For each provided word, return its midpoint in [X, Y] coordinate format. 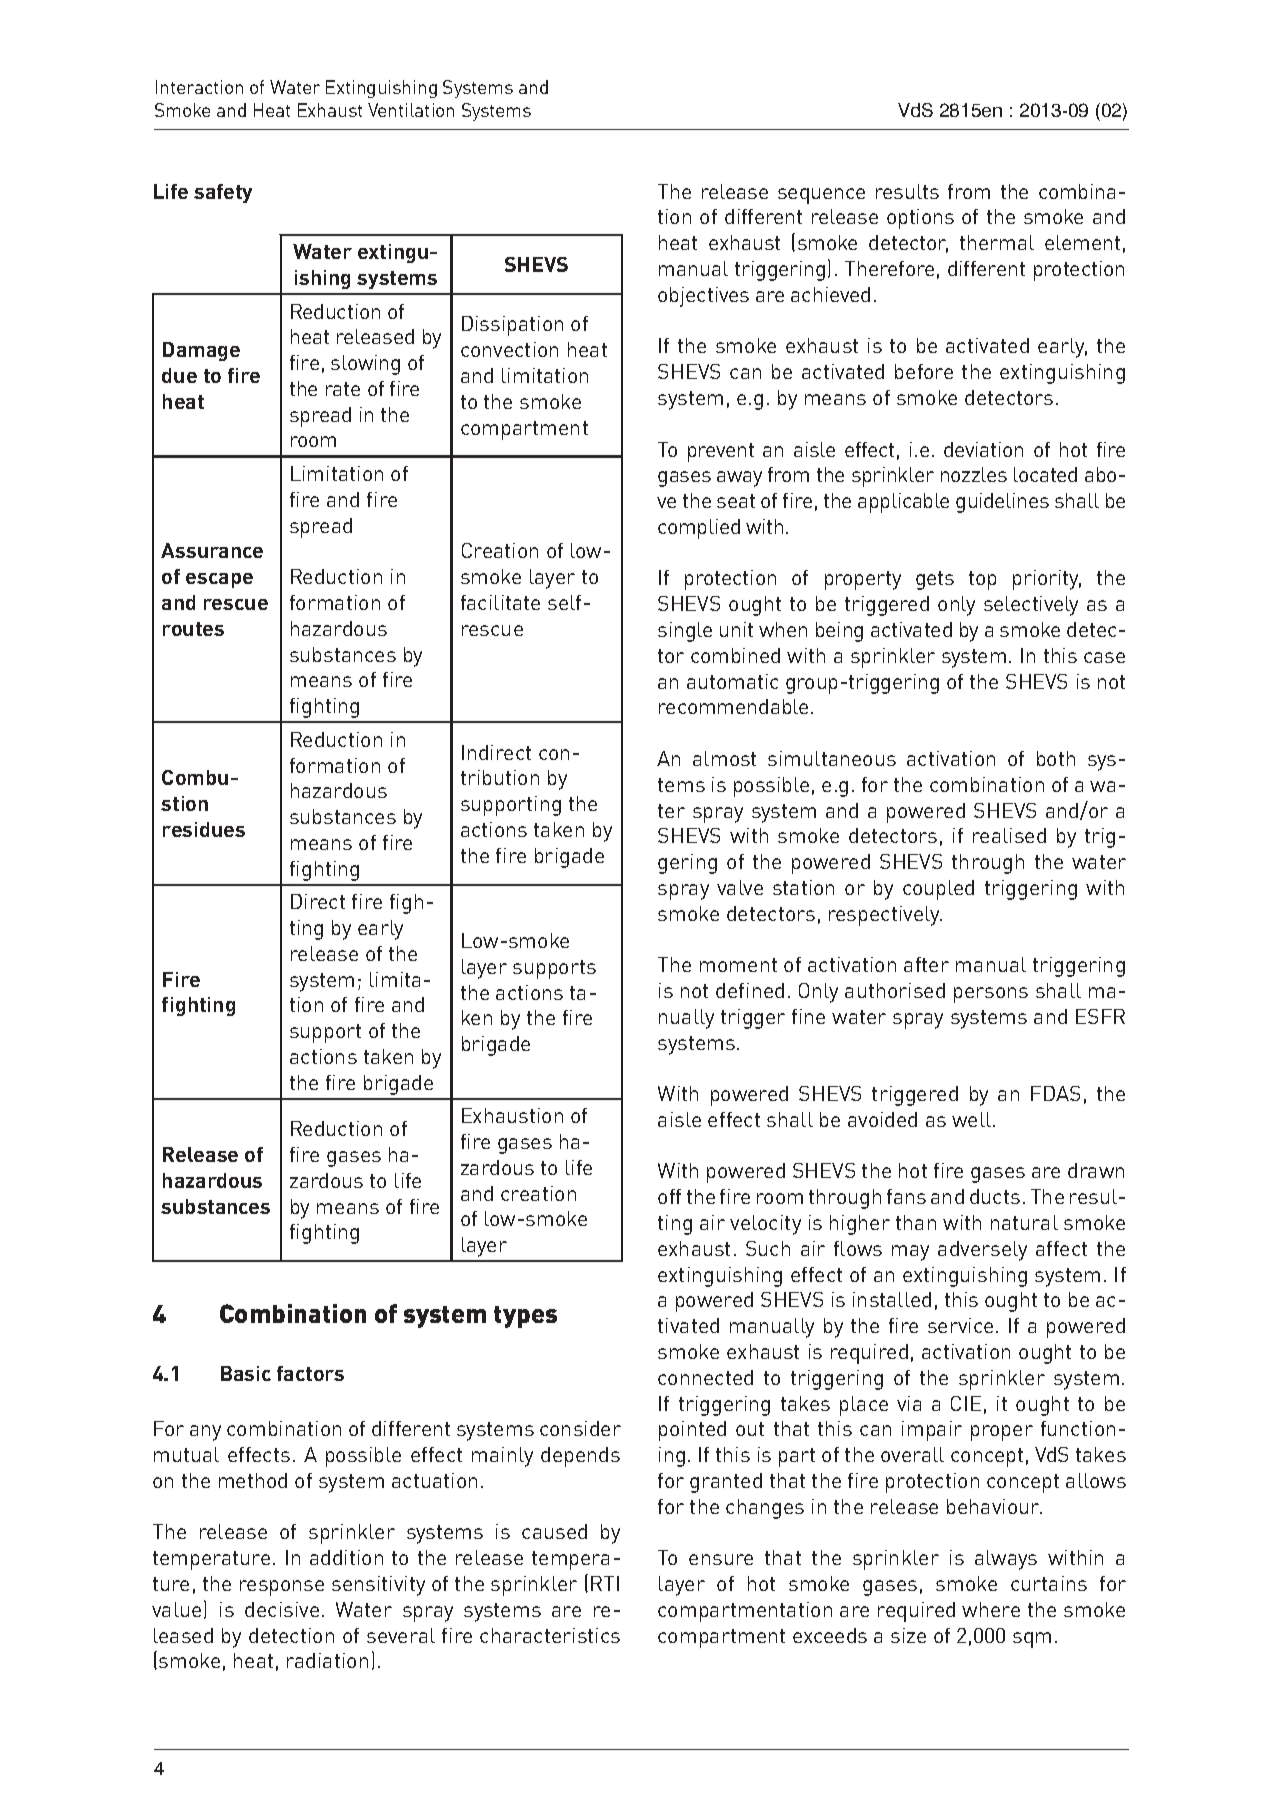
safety [223, 193]
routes [193, 629]
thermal [997, 242]
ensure [721, 1559]
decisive [282, 1609]
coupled [938, 890]
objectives [703, 297]
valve [740, 887]
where [991, 1609]
